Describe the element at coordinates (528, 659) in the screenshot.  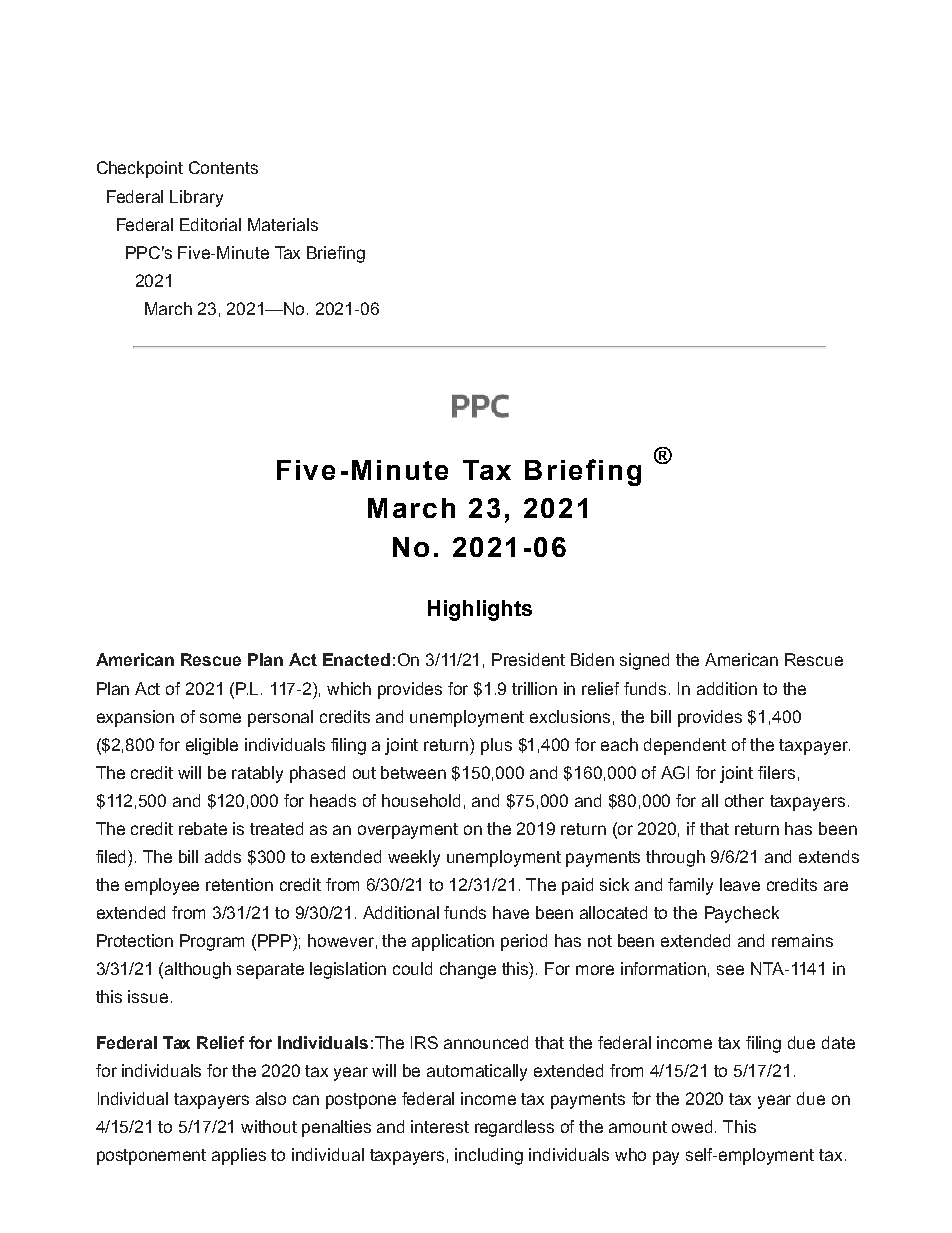
I see `President` at that location.
